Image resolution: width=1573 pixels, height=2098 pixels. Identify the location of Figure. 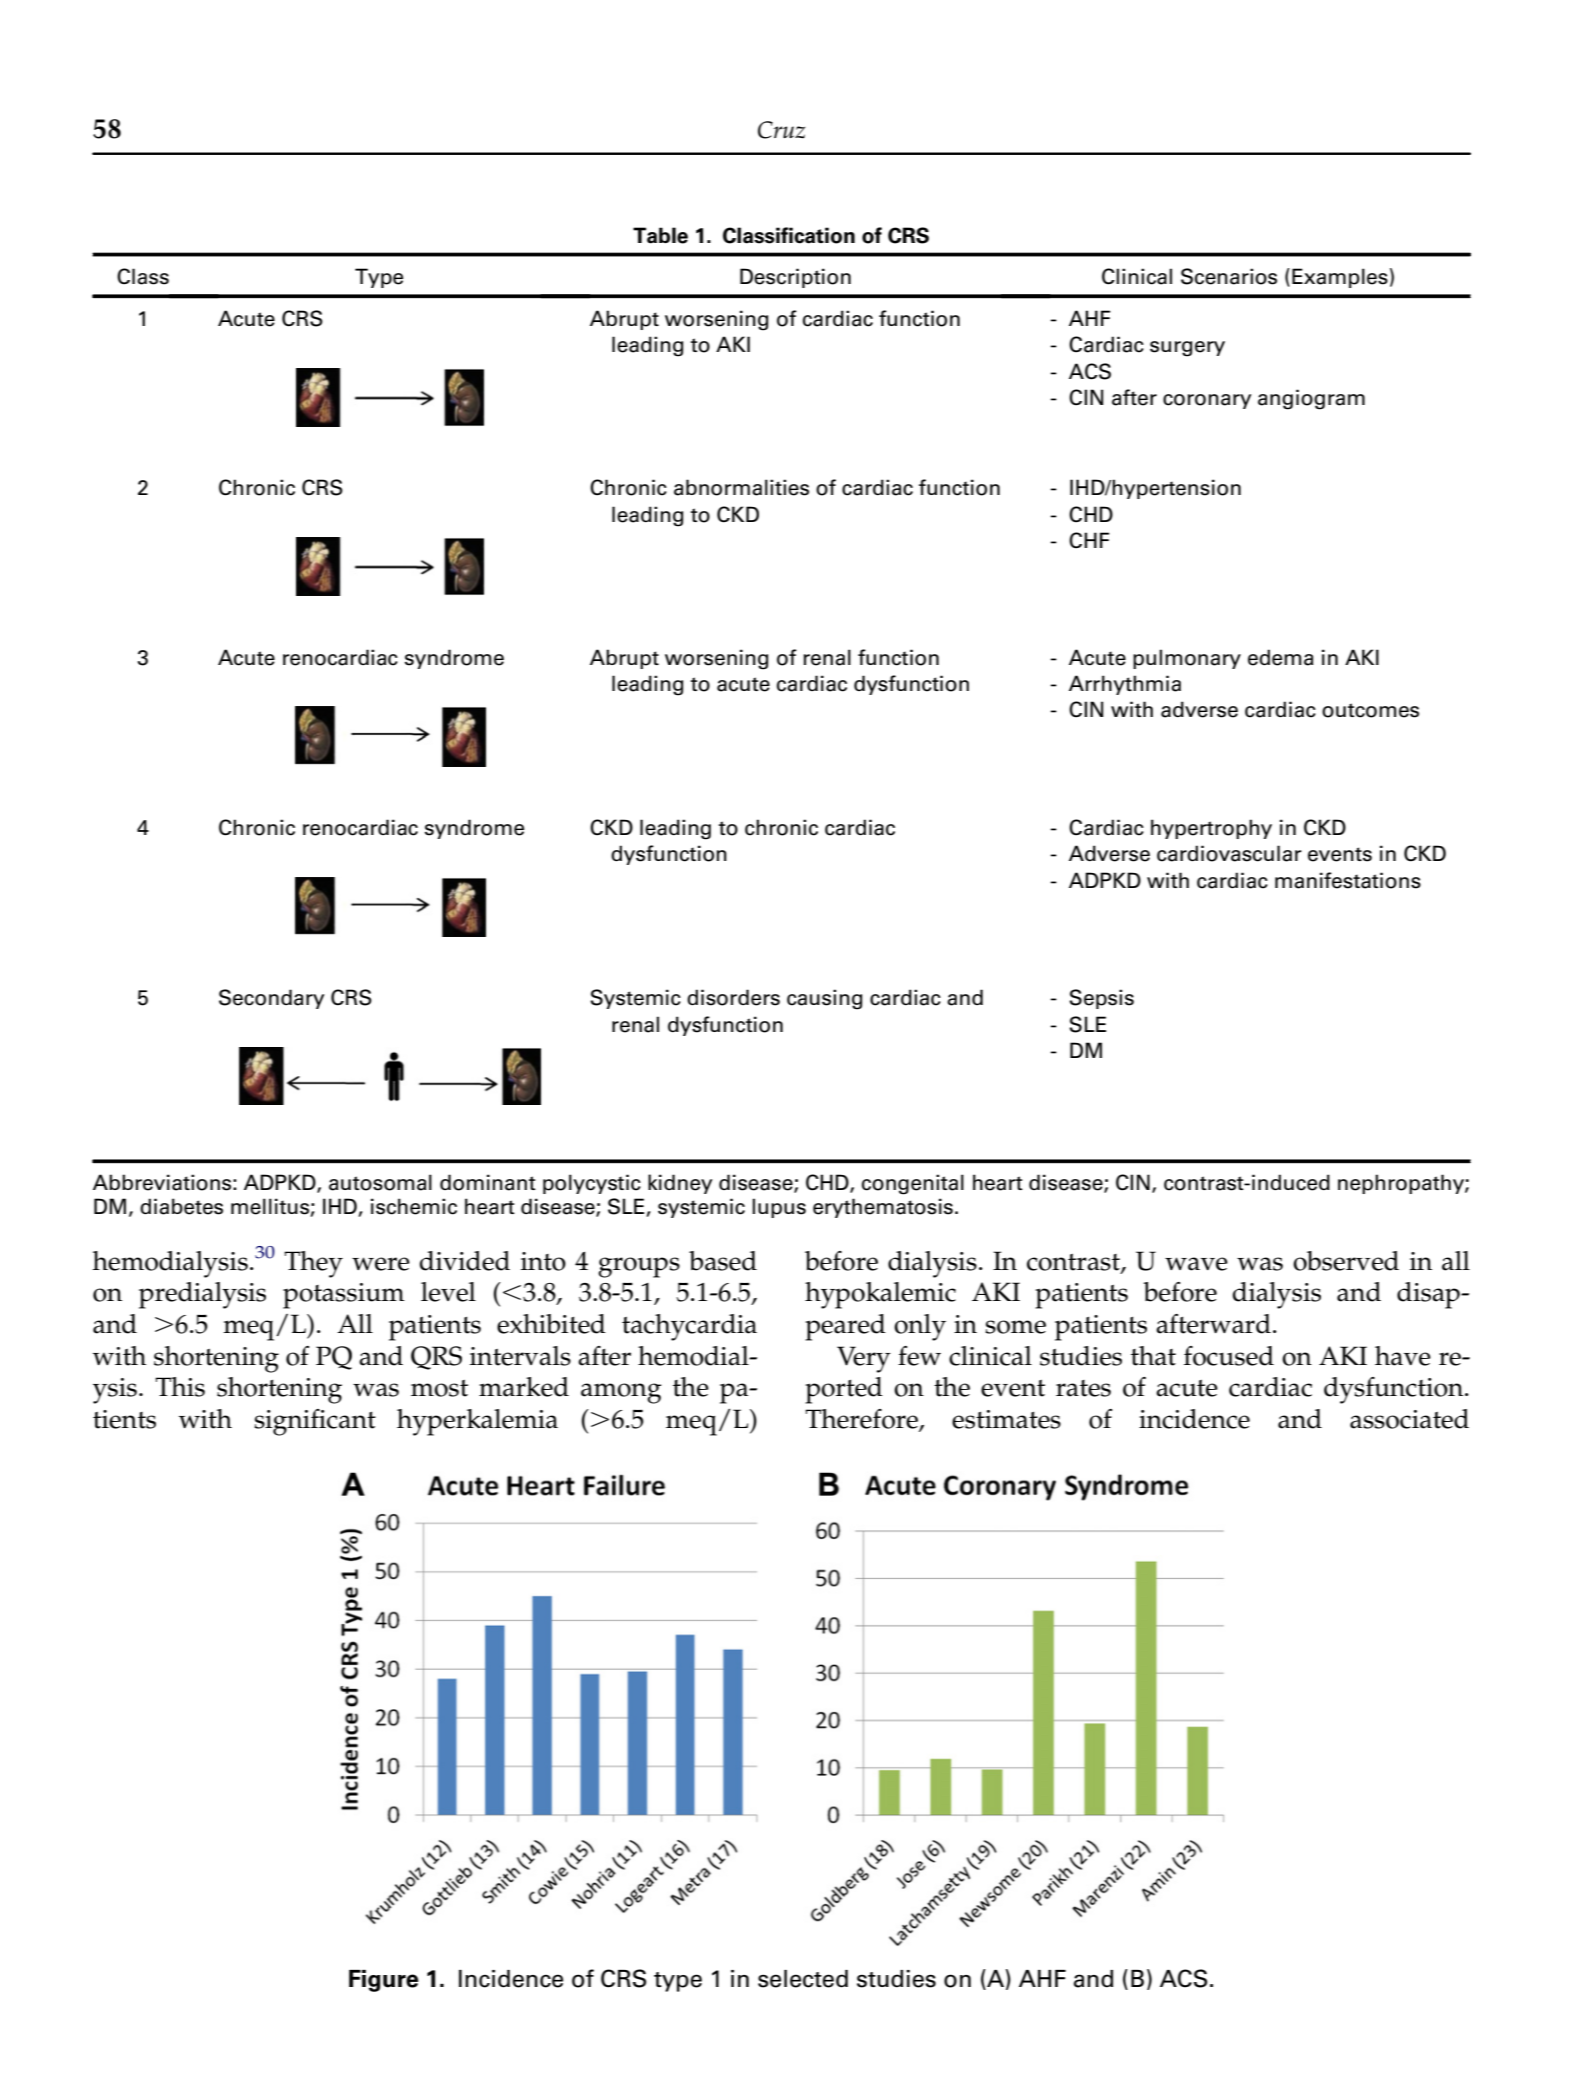
(384, 1981).
